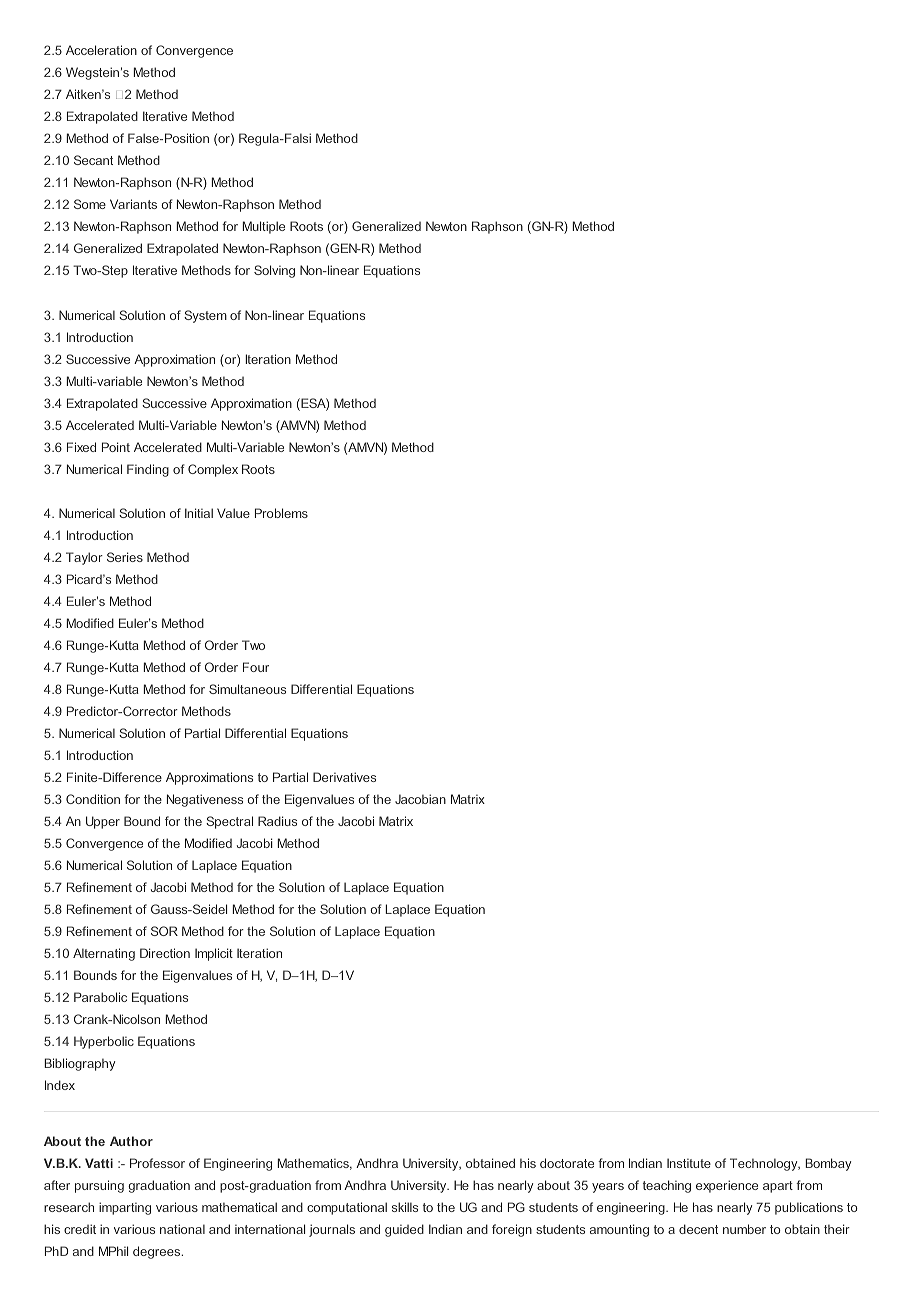  Describe the element at coordinates (165, 953) in the screenshot. I see `Direction` at that location.
